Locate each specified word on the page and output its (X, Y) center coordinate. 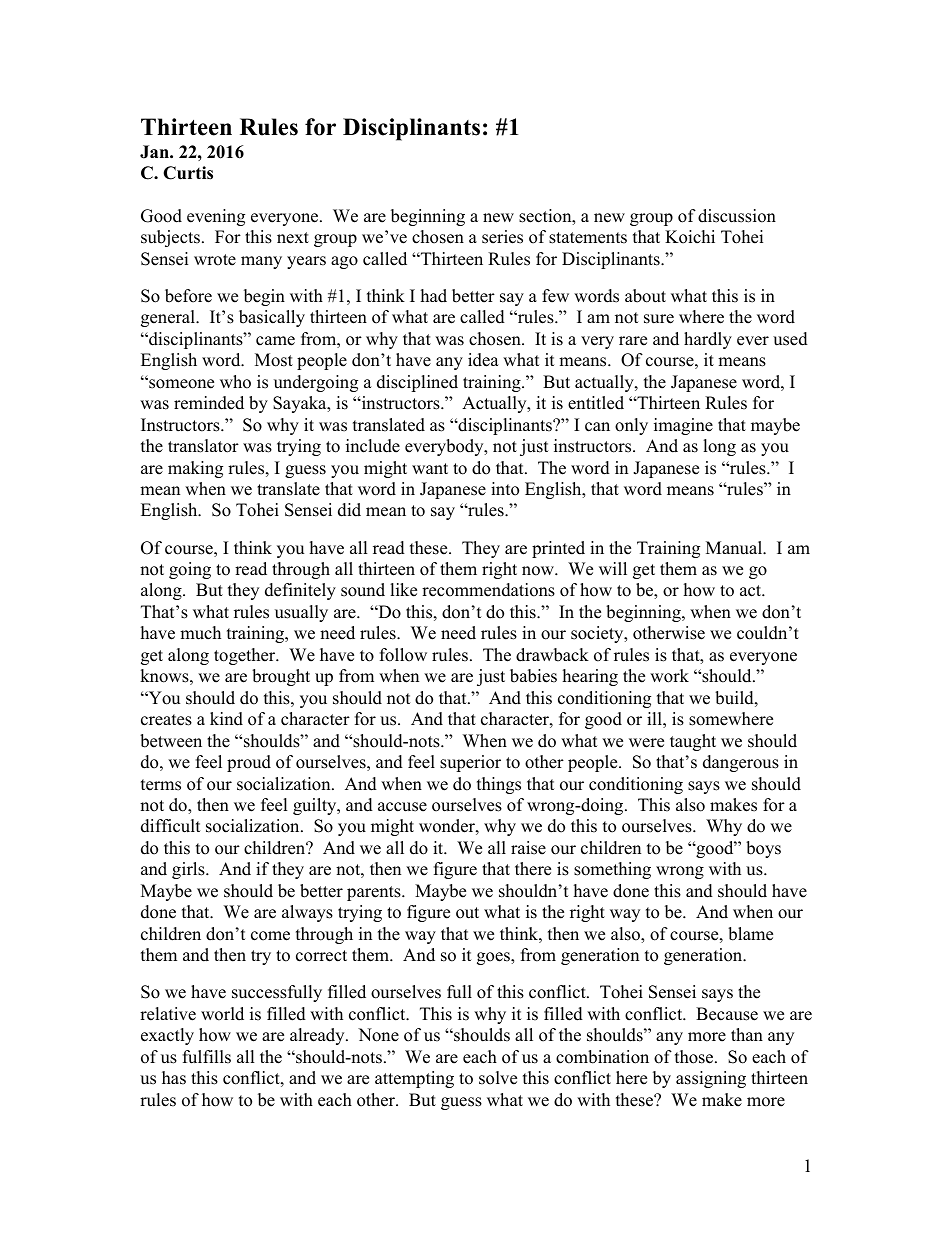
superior (470, 763)
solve (498, 1078)
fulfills (207, 1057)
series (502, 237)
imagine (683, 426)
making (195, 469)
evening (216, 217)
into (505, 489)
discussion (737, 216)
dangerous (741, 763)
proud (249, 763)
